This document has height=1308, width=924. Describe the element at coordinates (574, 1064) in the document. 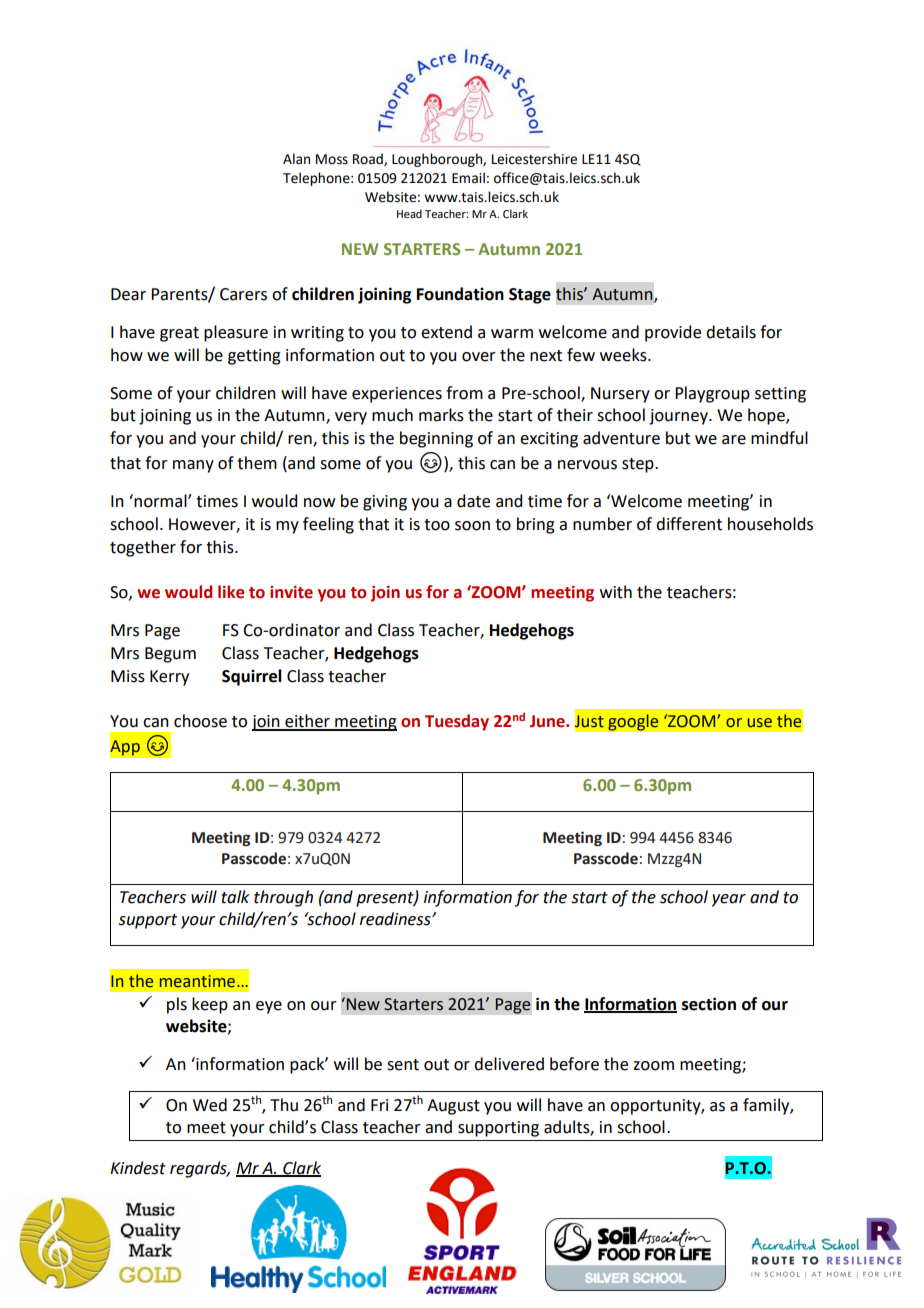

I see `before` at that location.
